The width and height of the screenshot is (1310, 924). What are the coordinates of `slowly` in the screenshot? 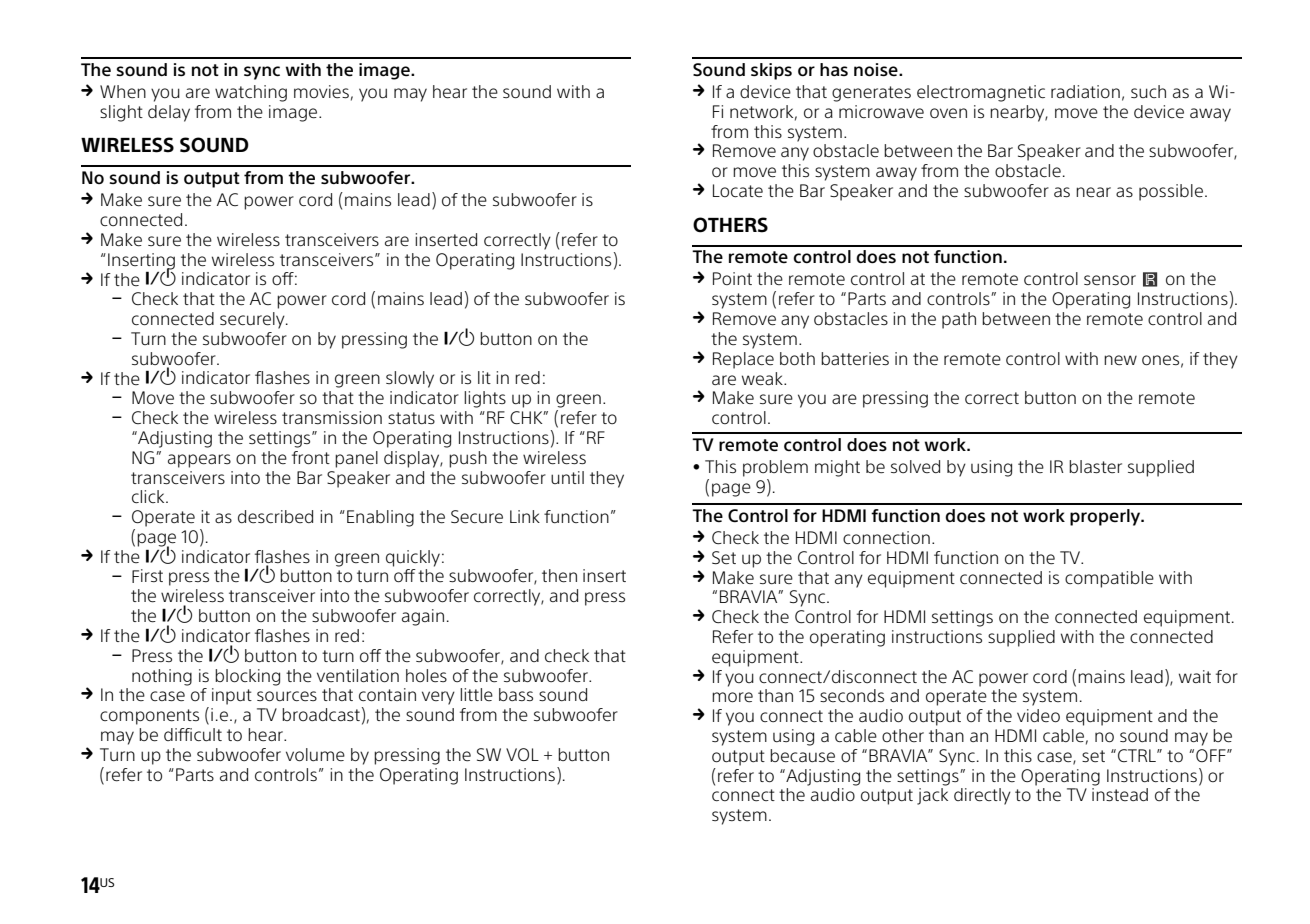 It's located at (410, 379).
